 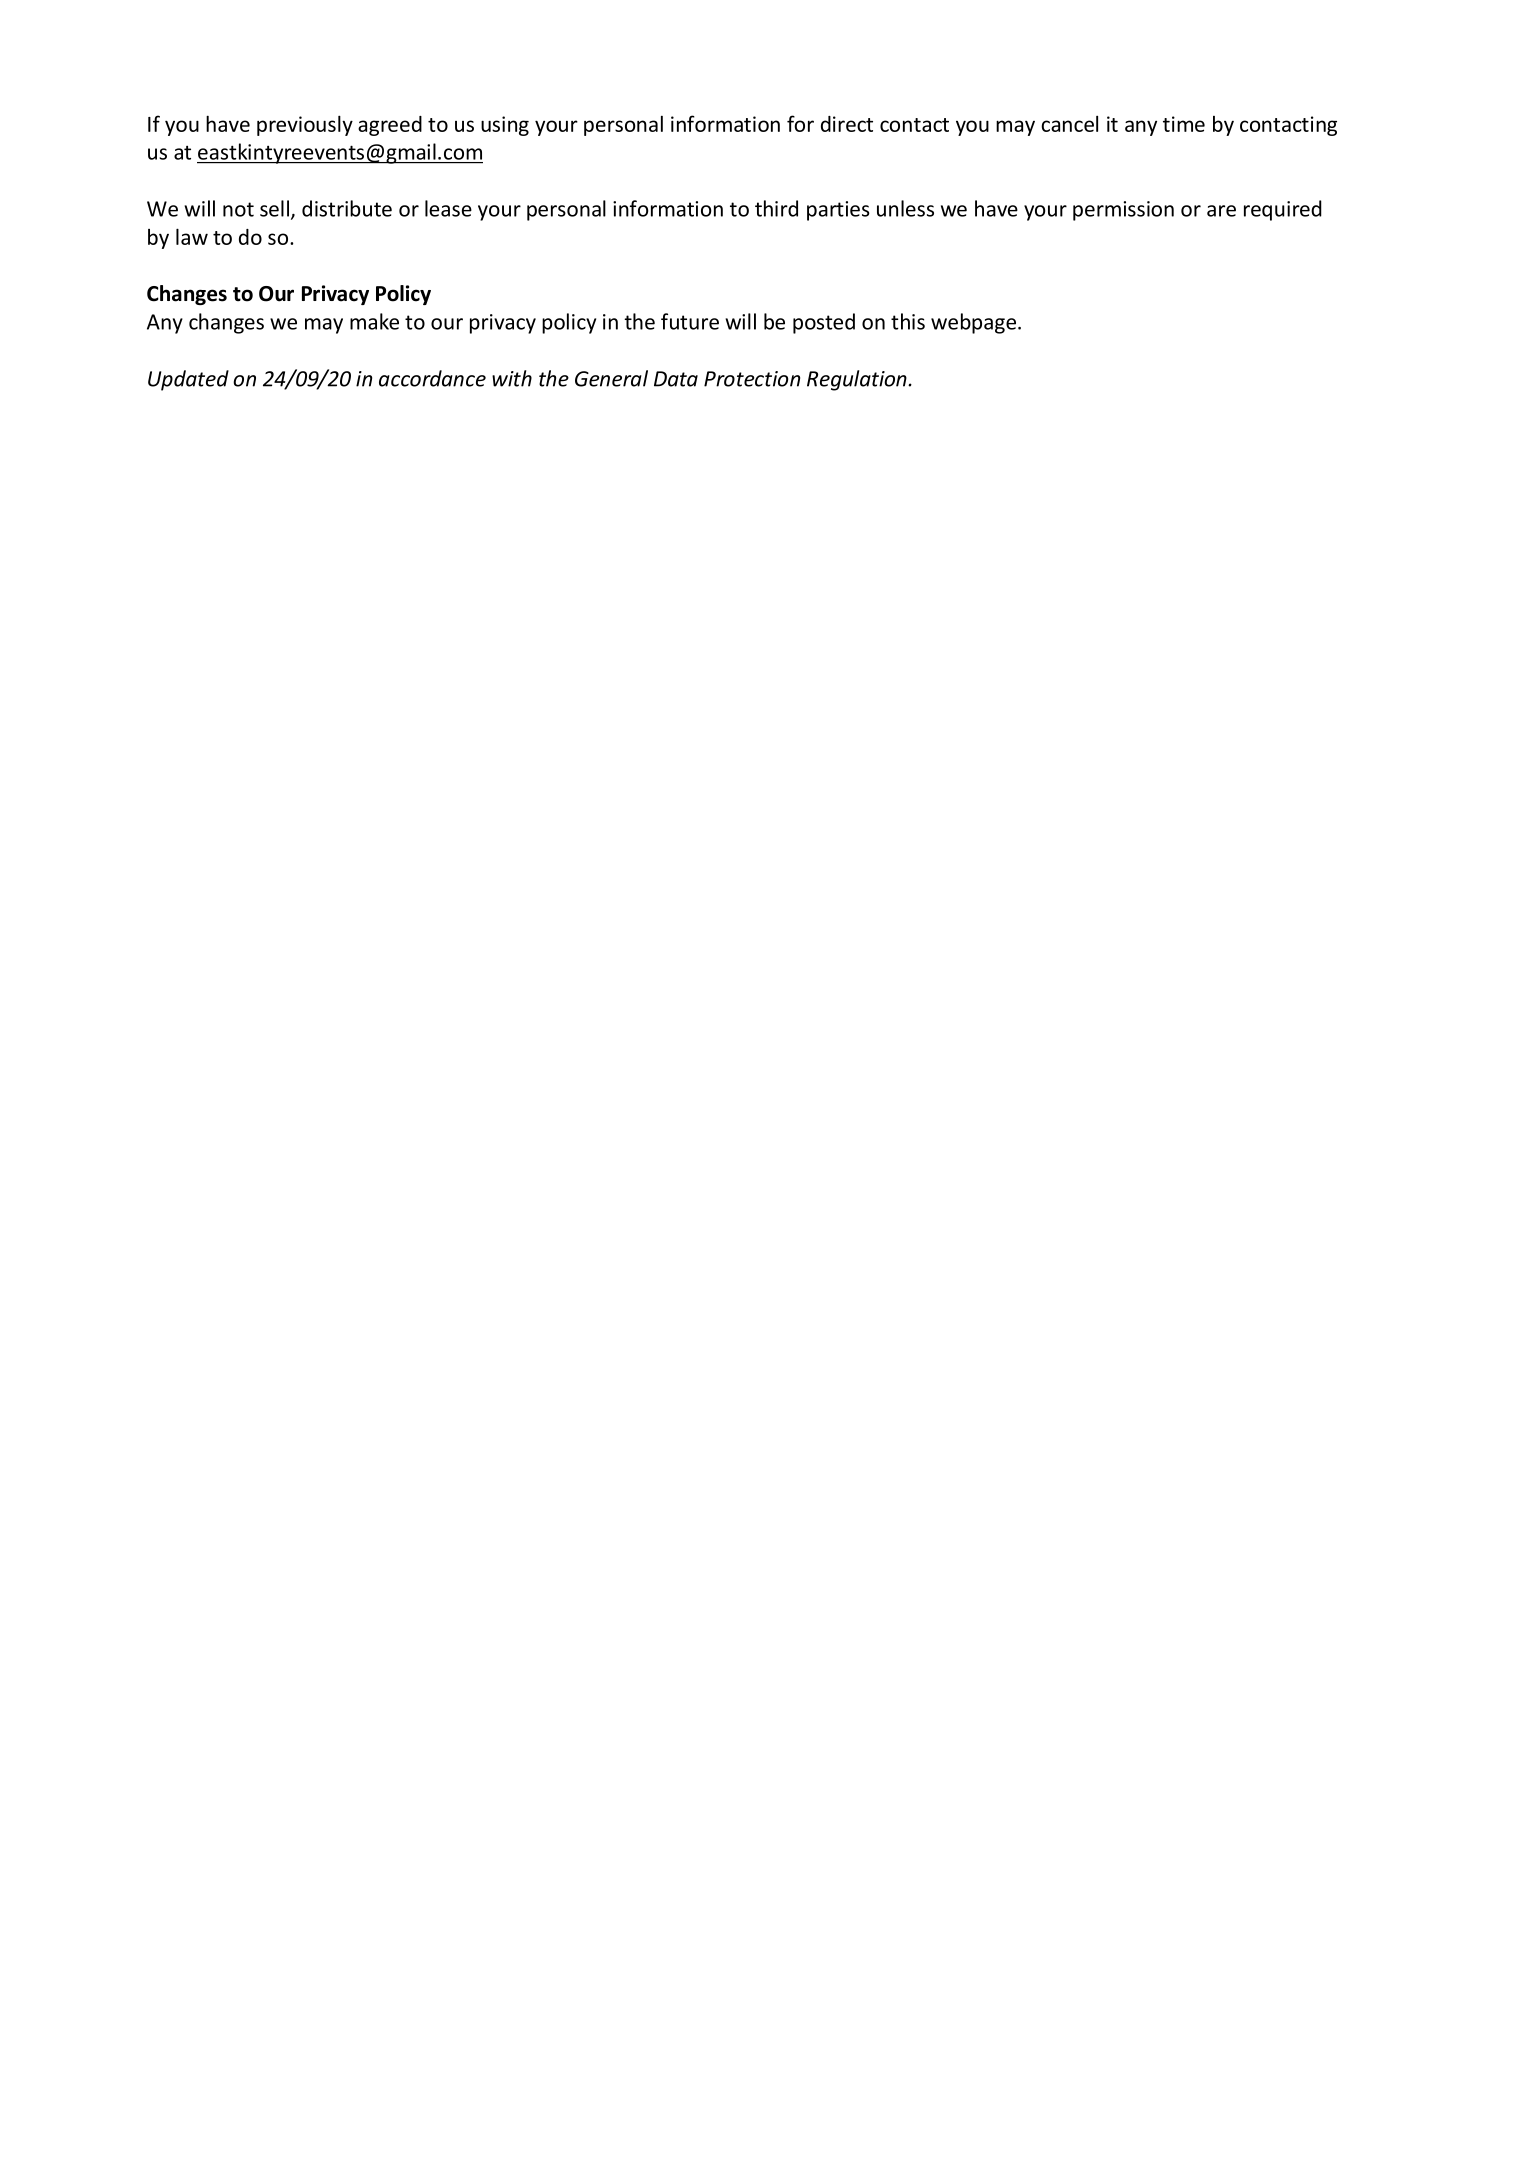 I want to click on previously, so click(x=305, y=125).
